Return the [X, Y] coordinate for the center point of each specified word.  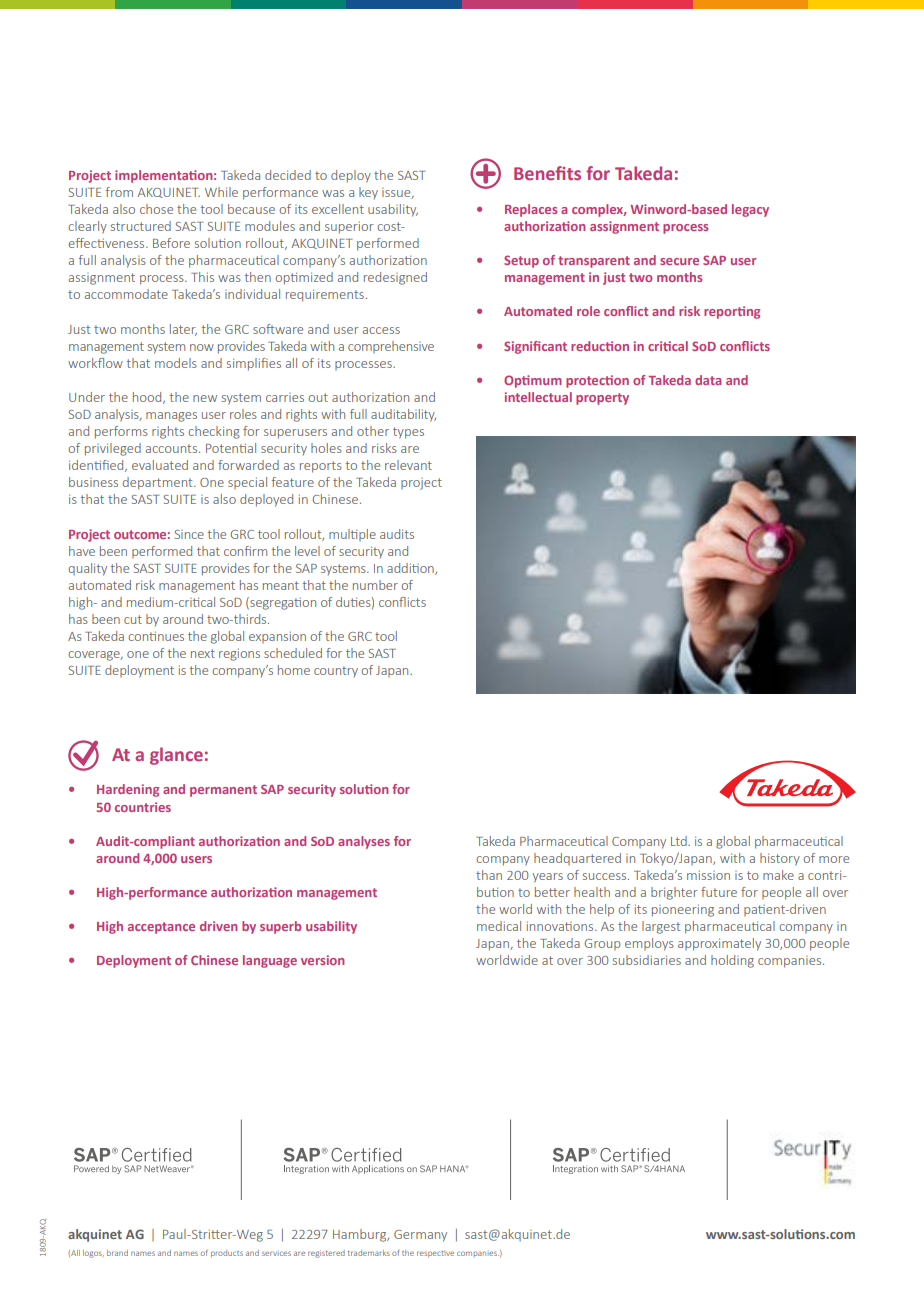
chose [156, 209]
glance [176, 756]
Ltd [680, 841]
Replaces [531, 210]
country [336, 671]
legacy [750, 210]
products [227, 1253]
